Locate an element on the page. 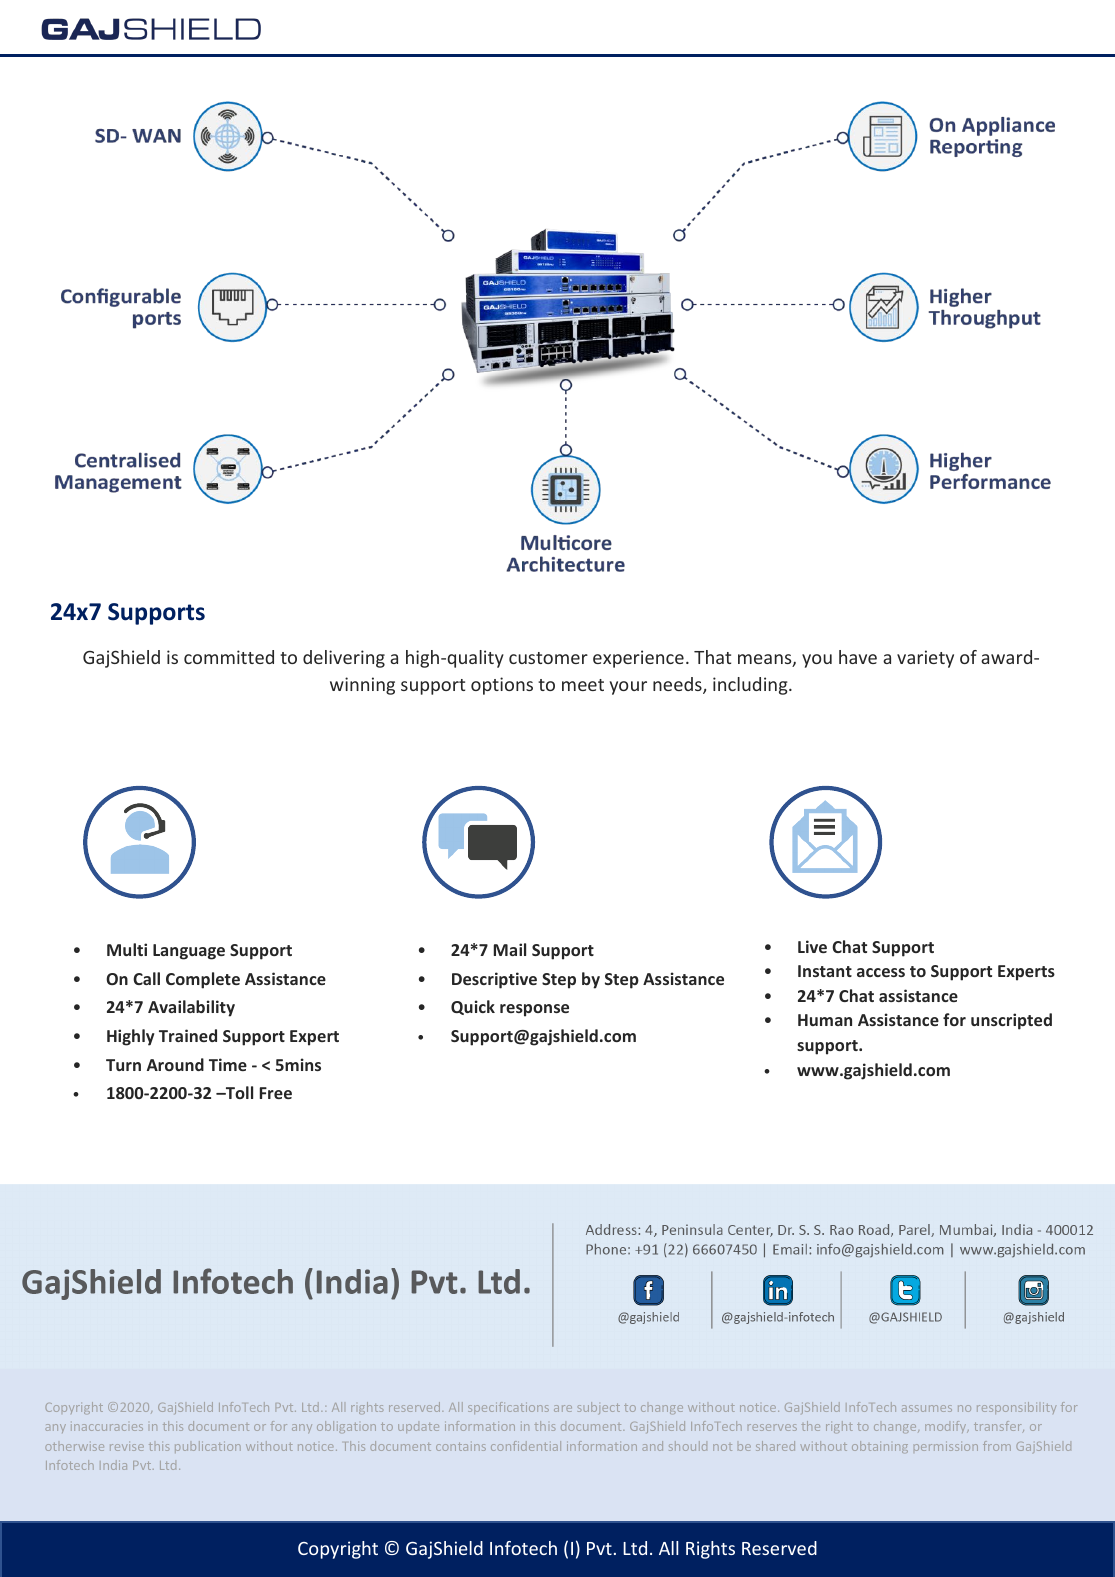 The height and width of the document is (1577, 1115). Free is located at coordinates (276, 1093).
